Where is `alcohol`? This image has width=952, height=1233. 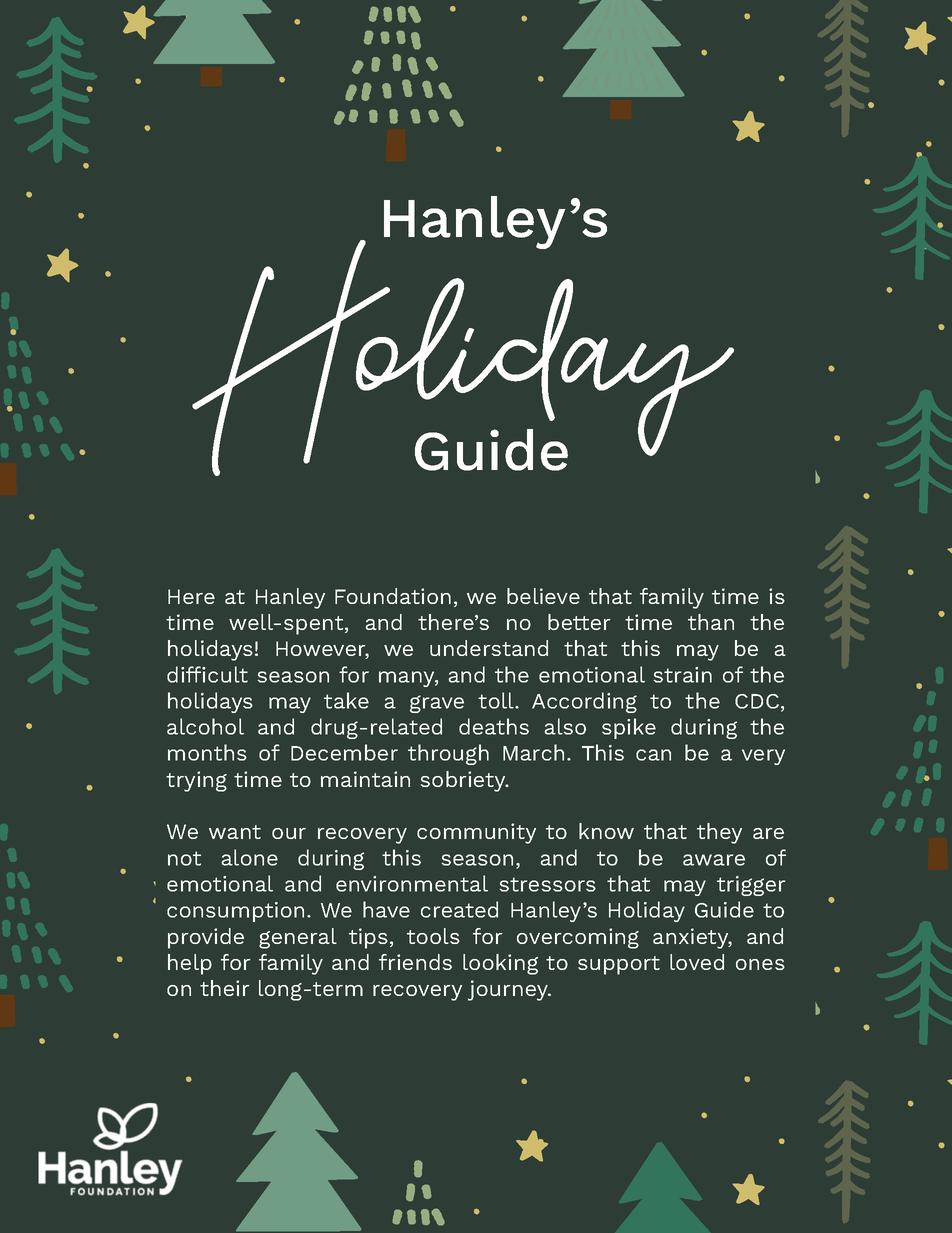
alcohol is located at coordinates (205, 726).
